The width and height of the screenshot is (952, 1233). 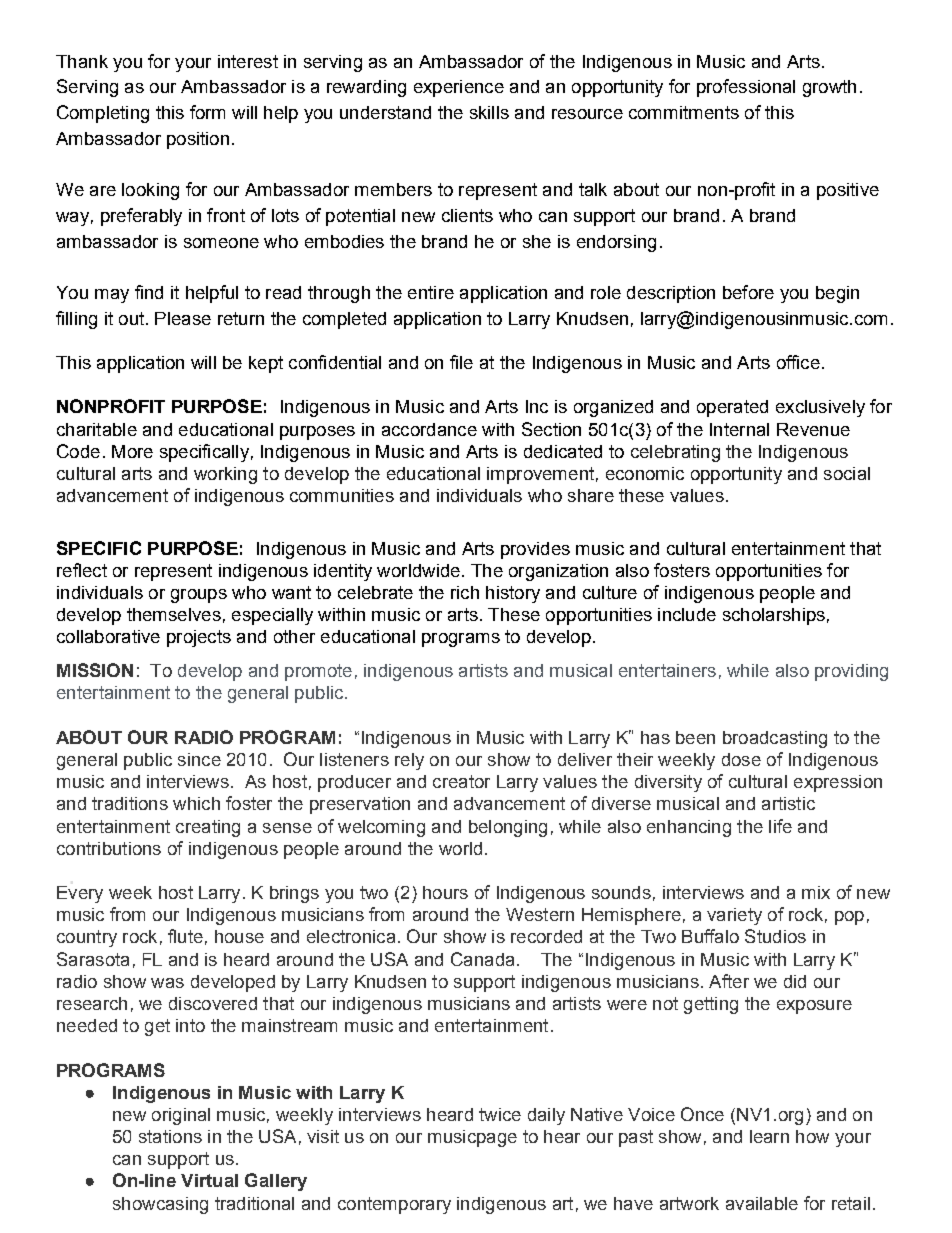 What do you see at coordinates (174, 614) in the screenshot?
I see `themselves` at bounding box center [174, 614].
